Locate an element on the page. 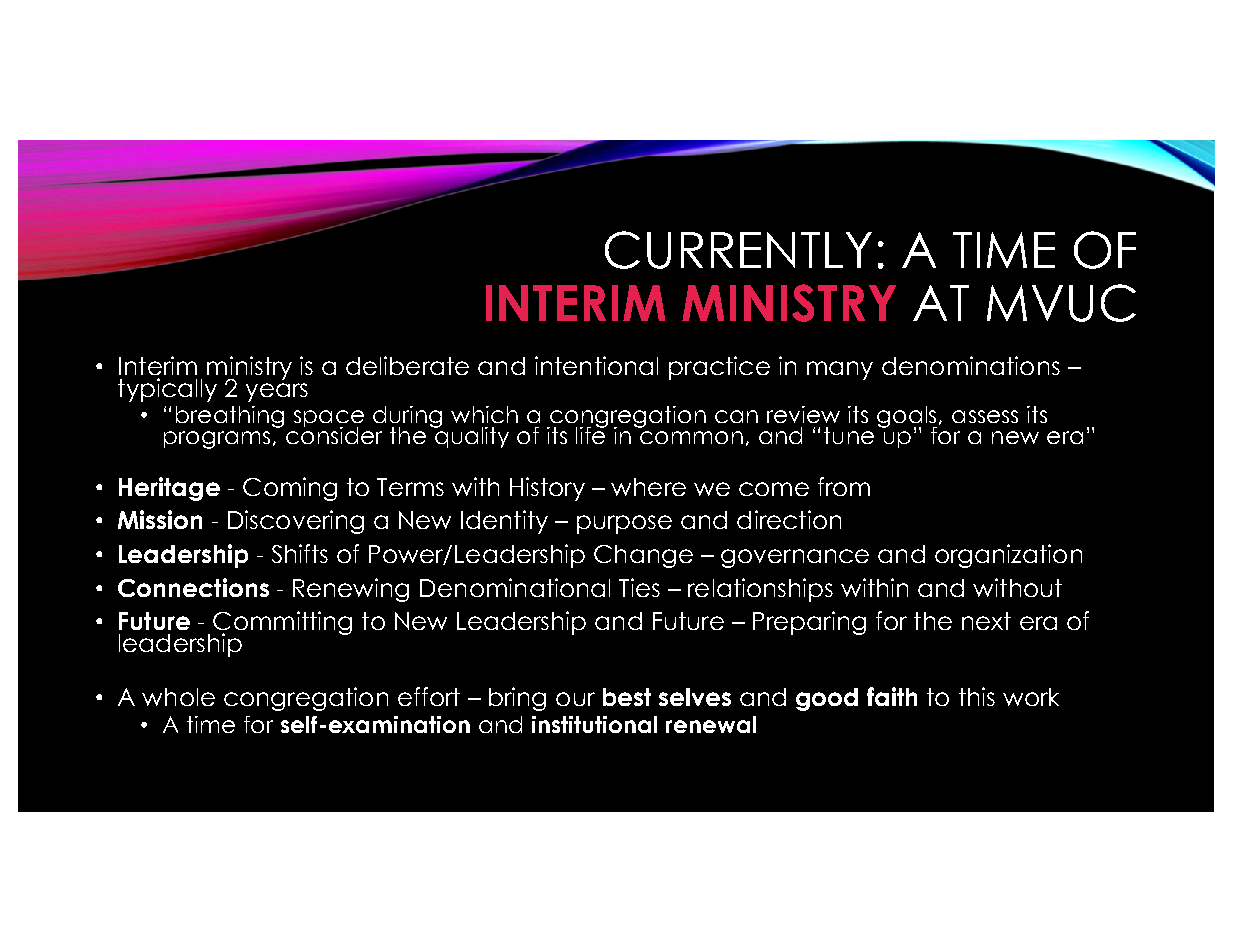 The height and width of the image is (952, 1233). Connections is located at coordinates (193, 587).
